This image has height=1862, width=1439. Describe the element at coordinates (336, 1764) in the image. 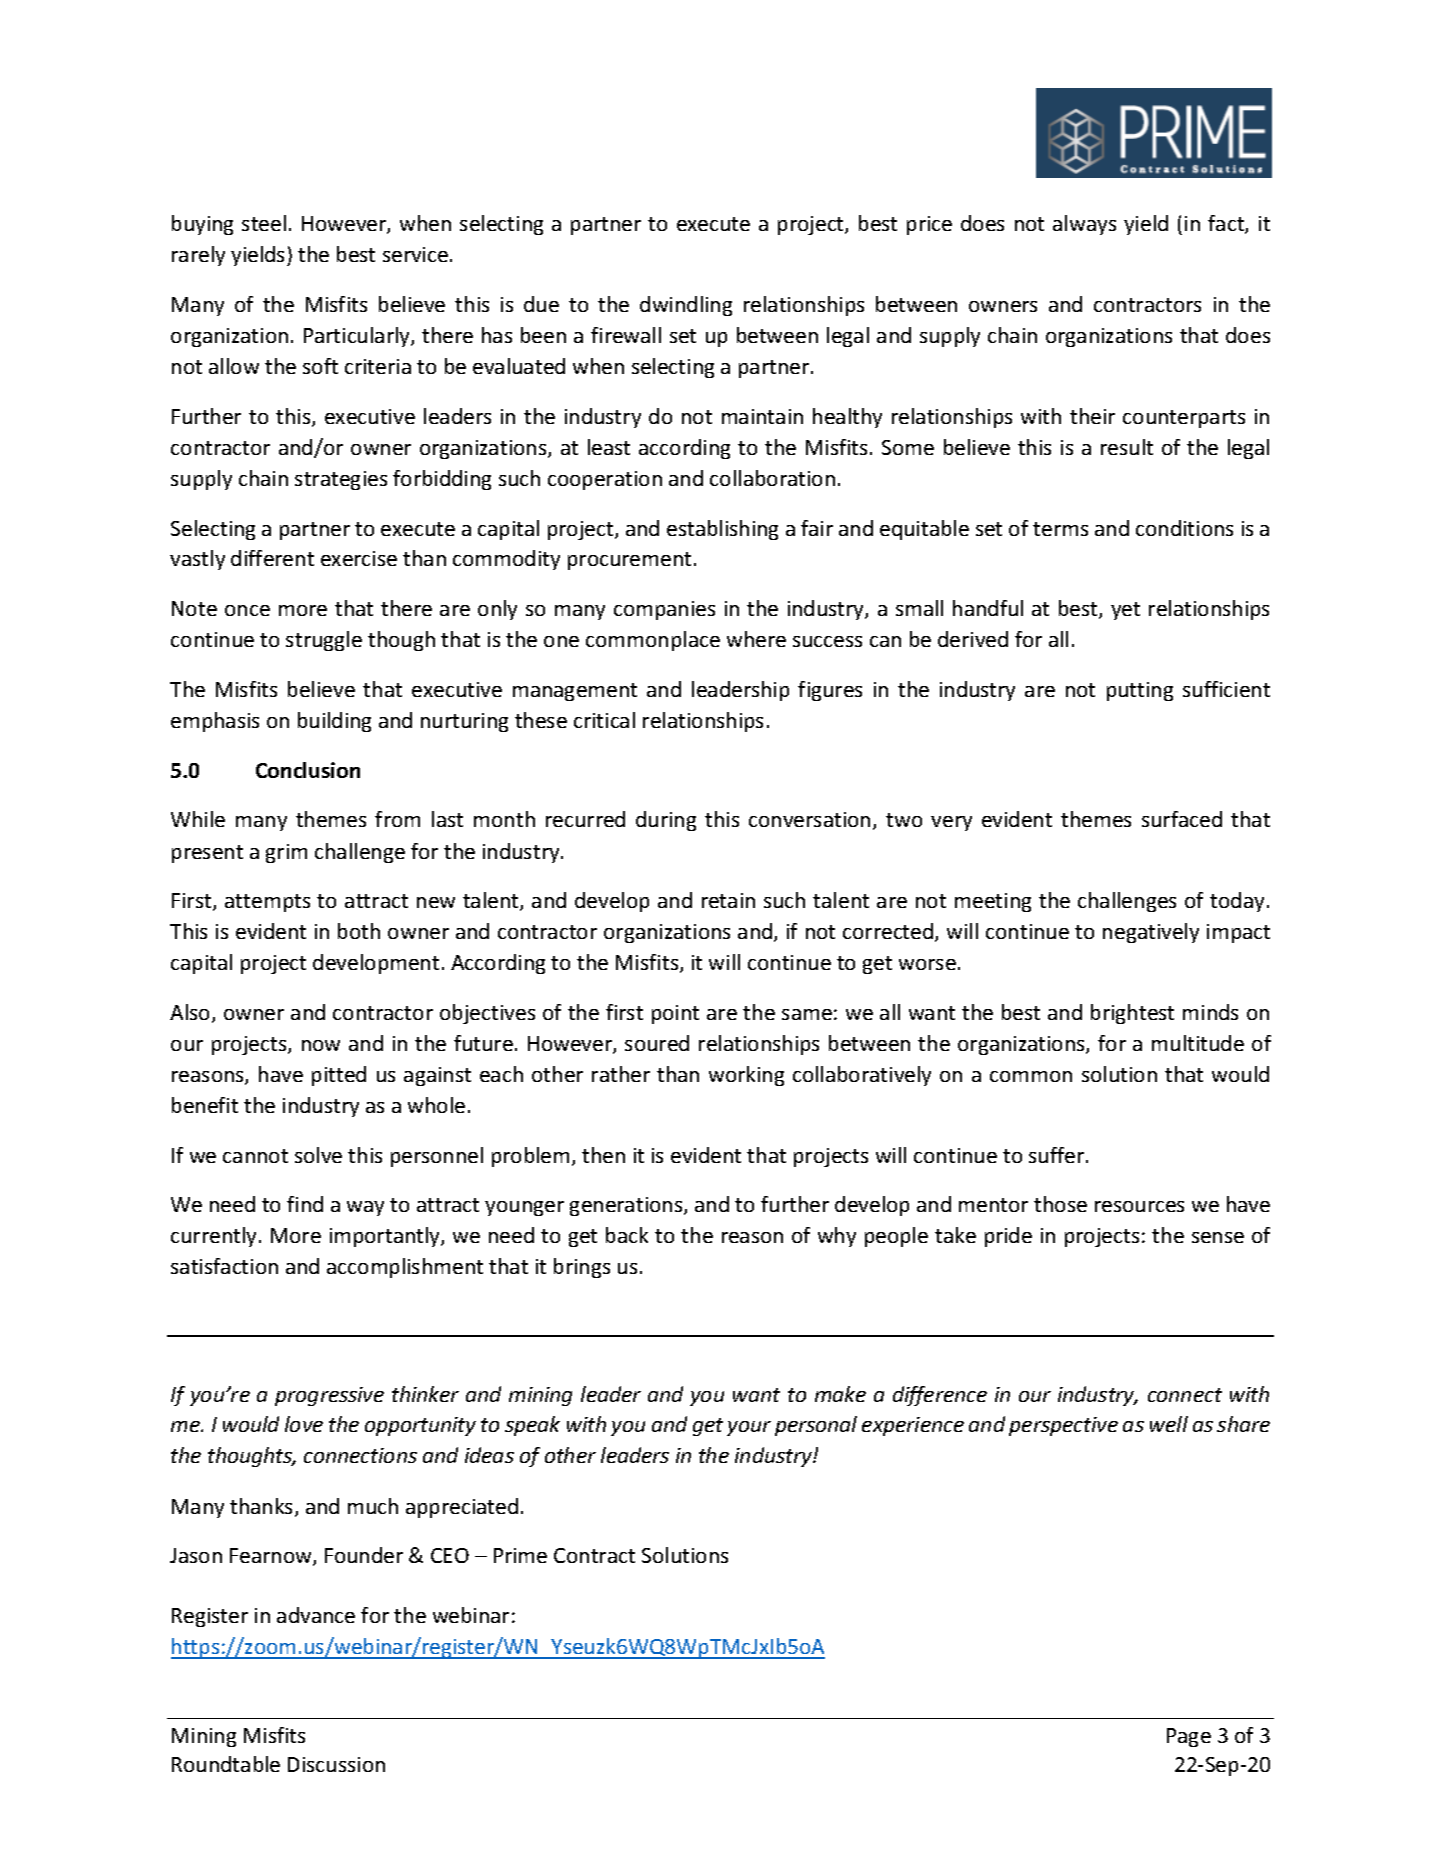

I see `Discussion` at that location.
